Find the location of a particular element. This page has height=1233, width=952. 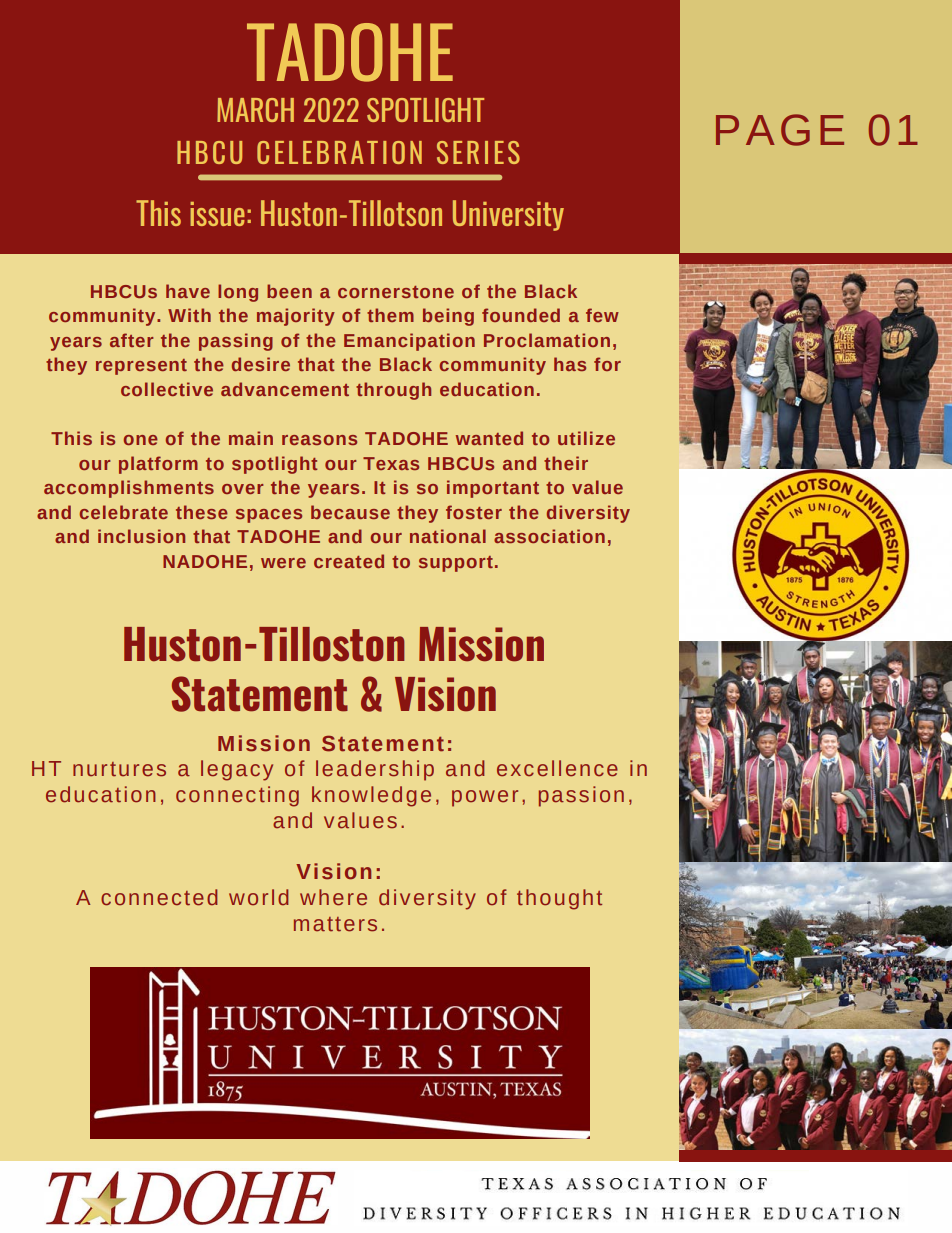

passing is located at coordinates (236, 342).
